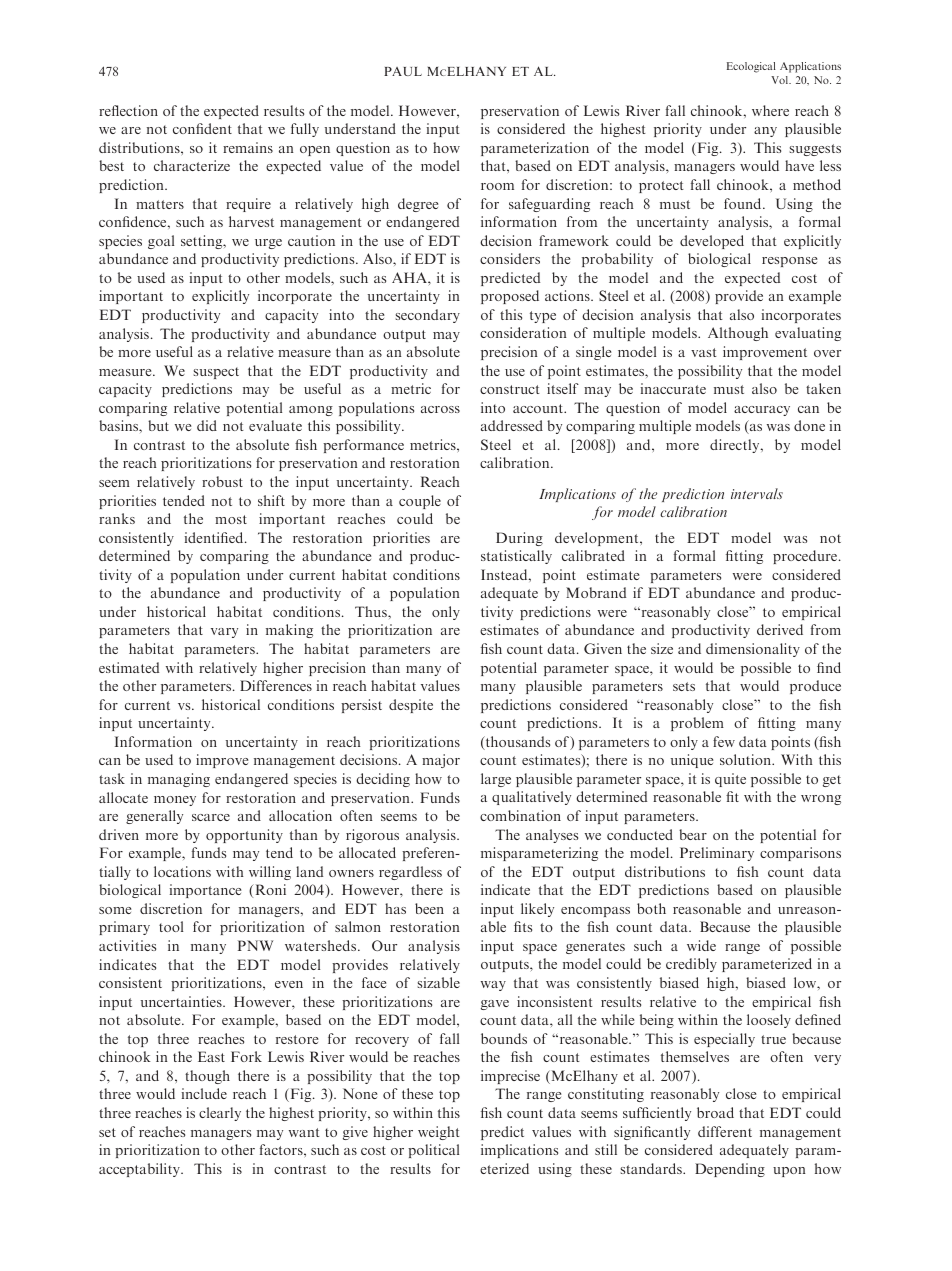  Describe the element at coordinates (205, 891) in the screenshot. I see `importance` at that location.
